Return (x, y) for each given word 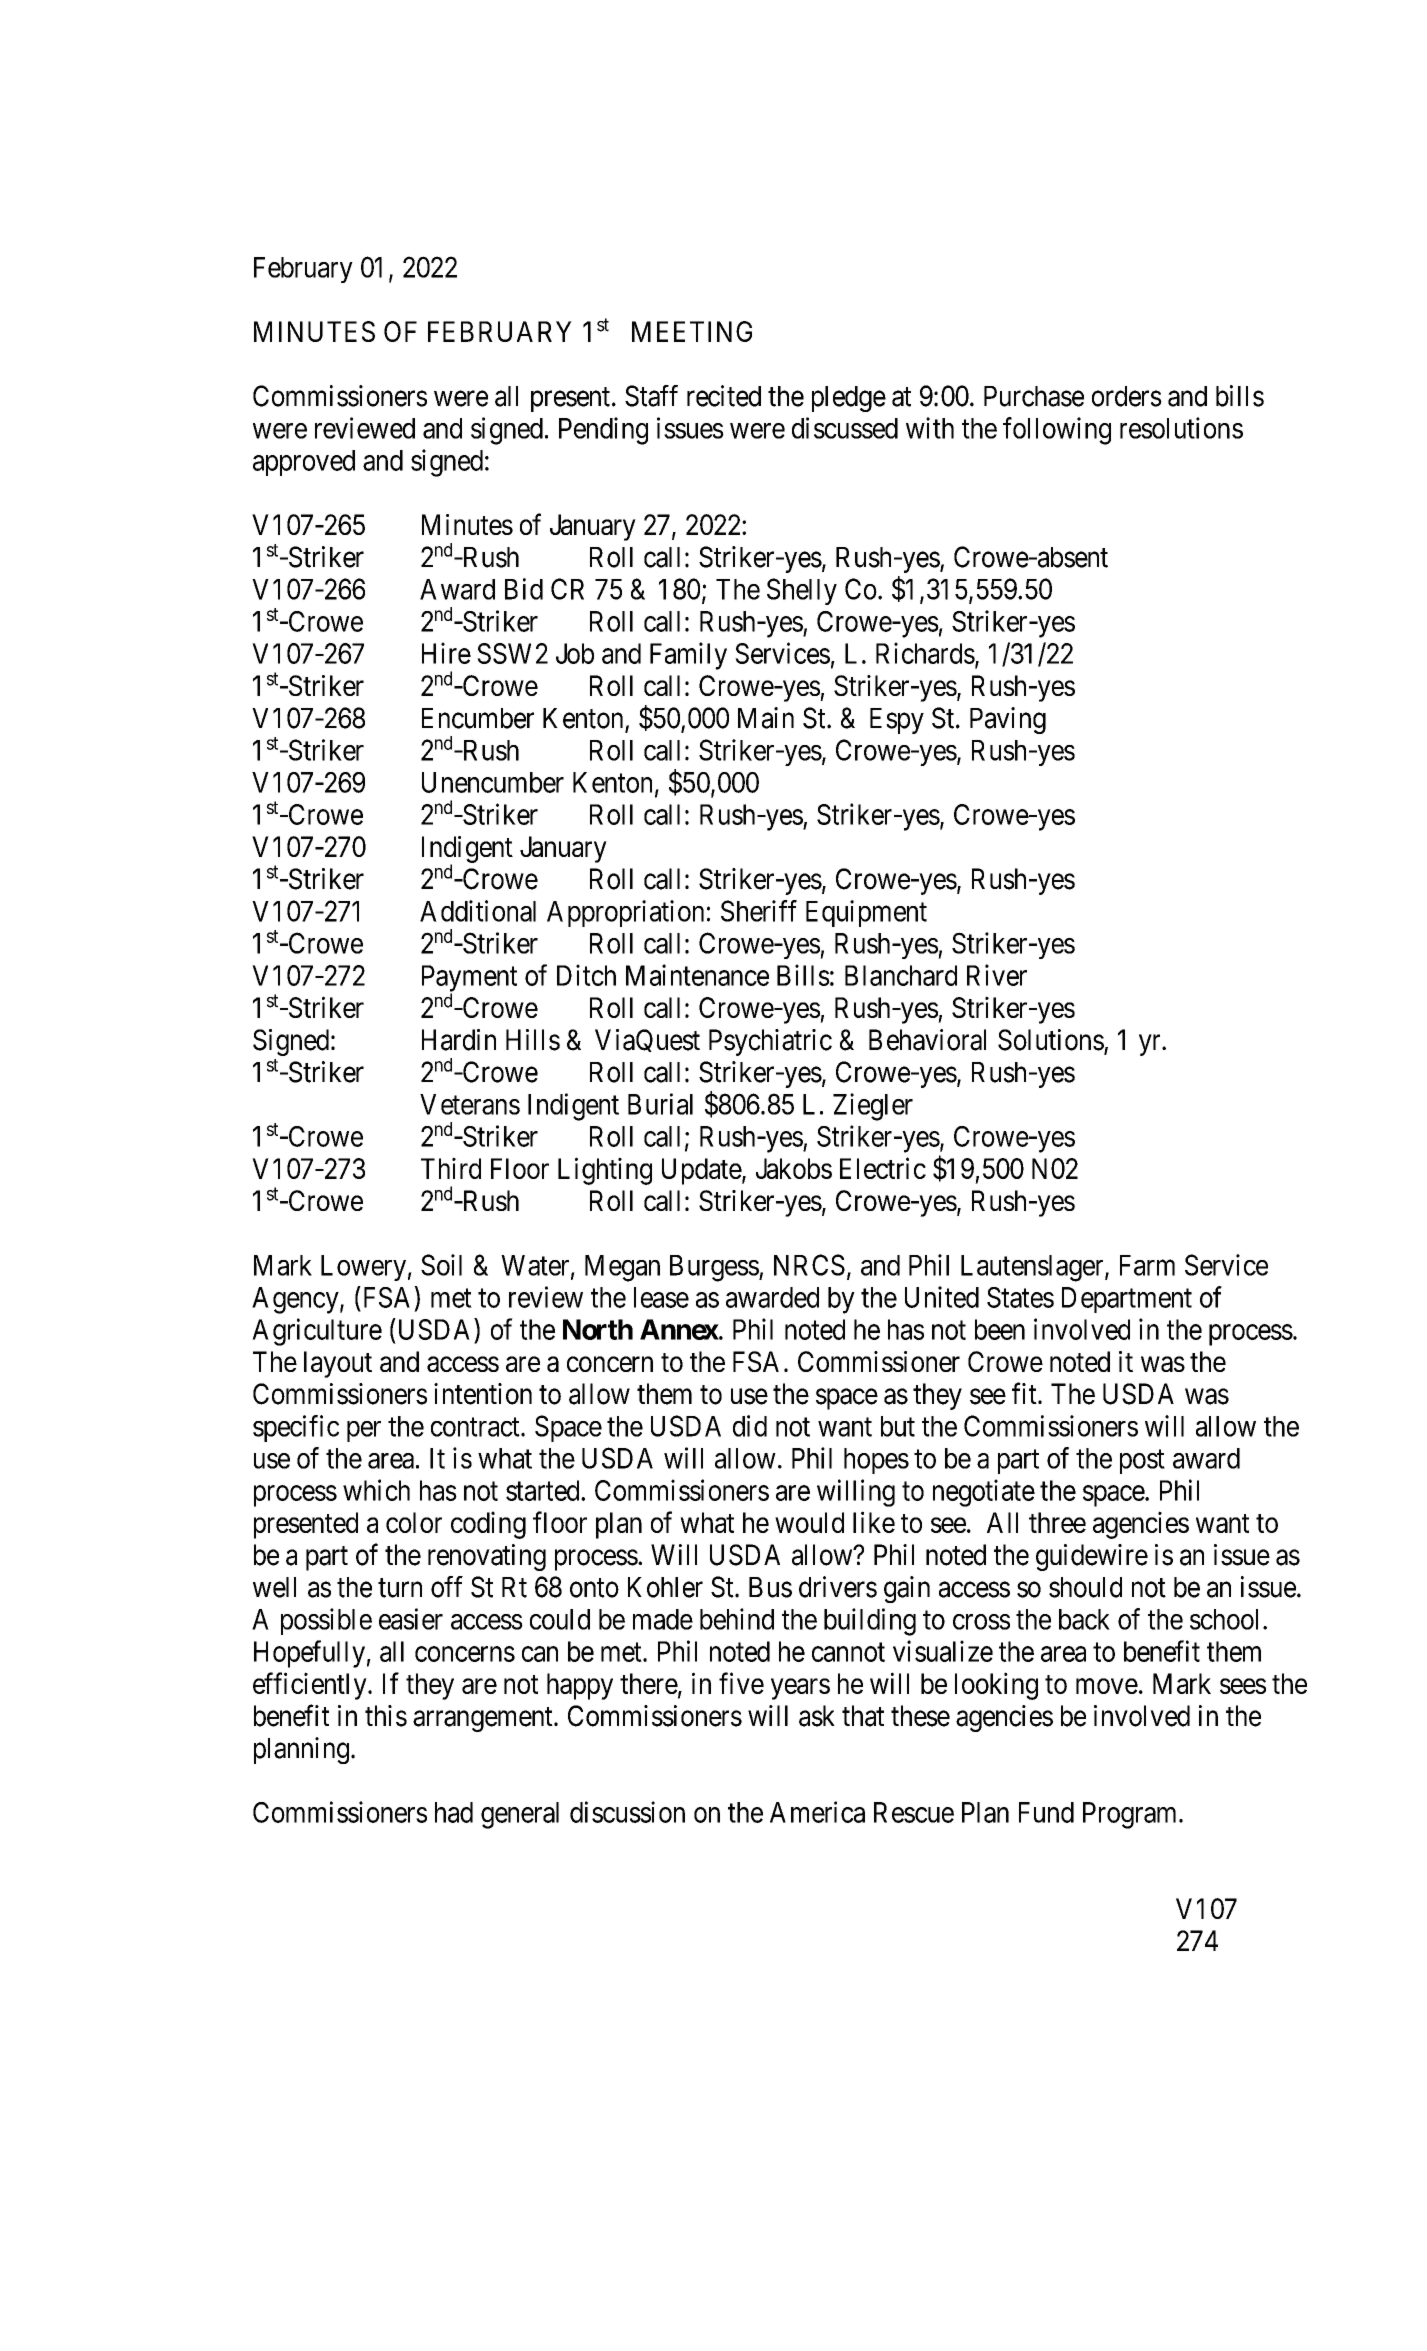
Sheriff (759, 911)
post (1142, 1462)
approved (304, 463)
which (376, 1490)
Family (688, 656)
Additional (478, 911)
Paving (1008, 720)
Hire (446, 653)
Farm (1147, 1265)
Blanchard (901, 975)
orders (1127, 396)
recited (724, 396)
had (454, 1812)
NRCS (809, 1265)
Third (451, 1168)
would (809, 1522)
